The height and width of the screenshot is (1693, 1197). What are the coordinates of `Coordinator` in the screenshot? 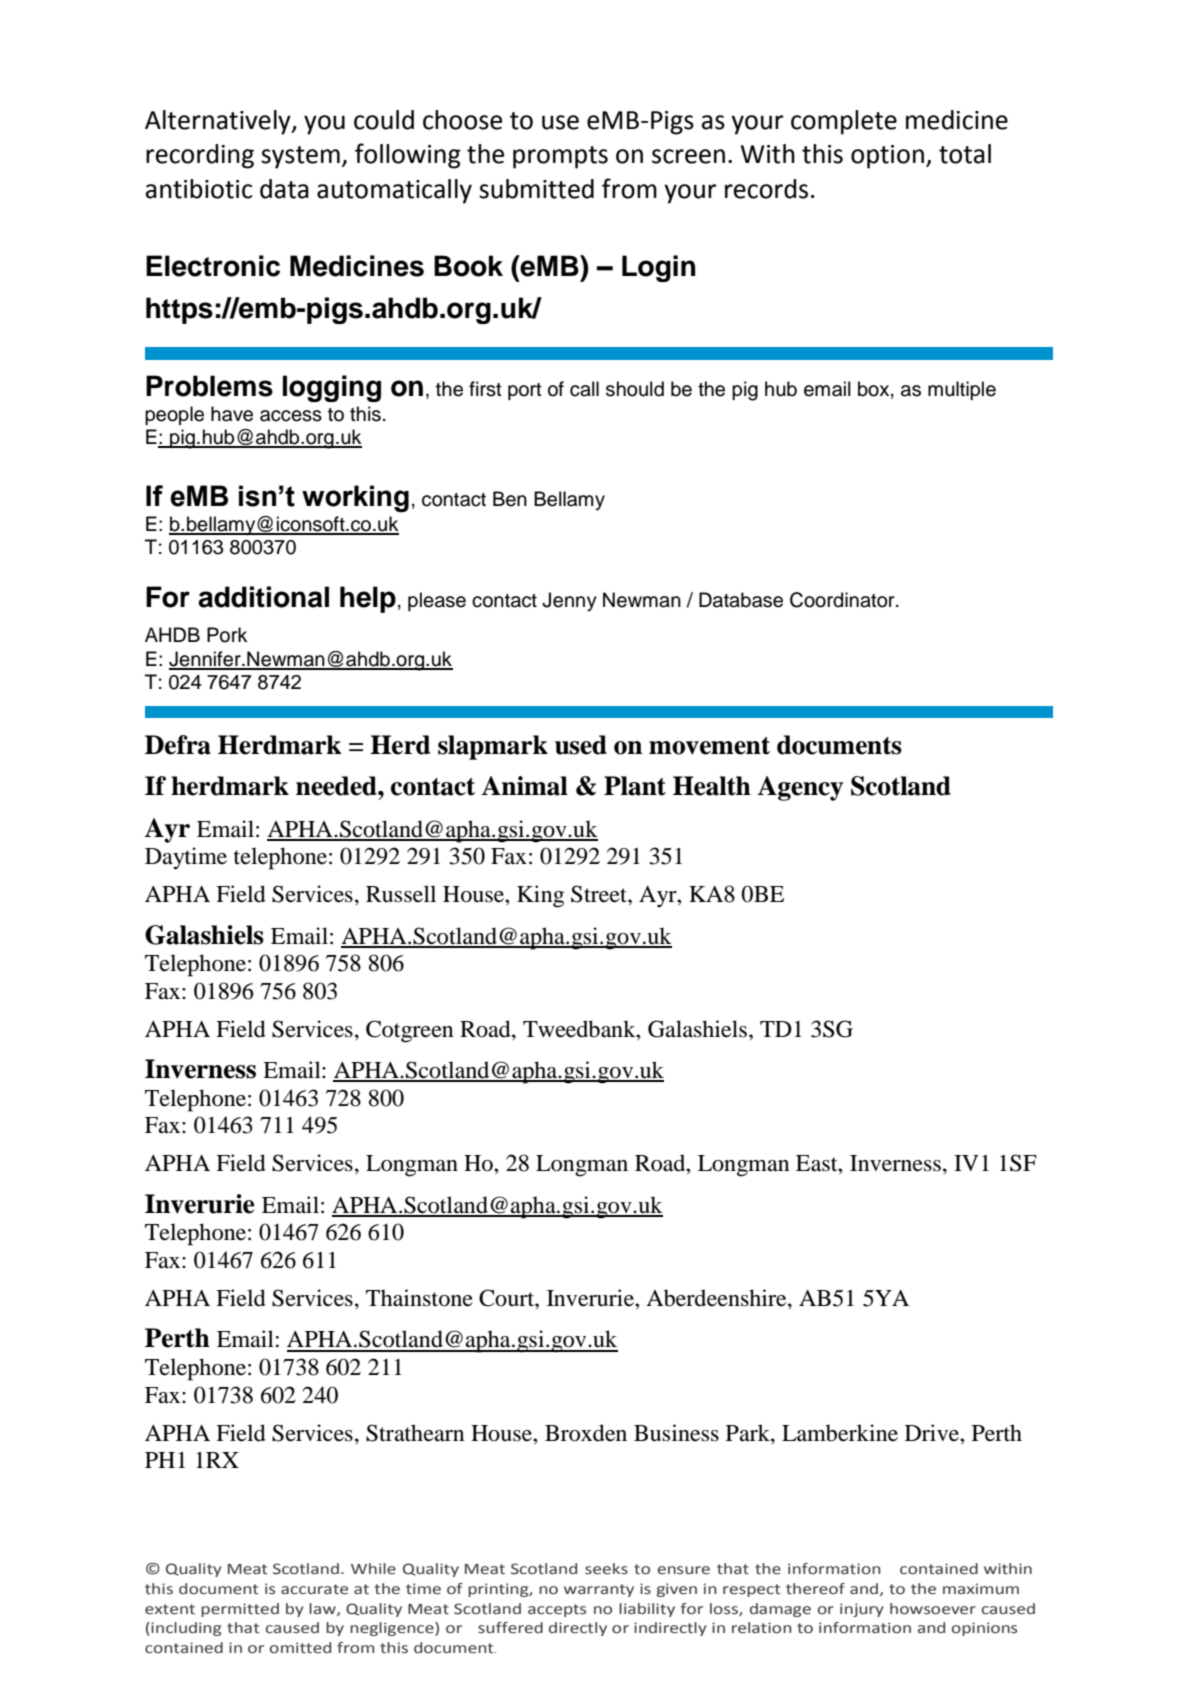 It's located at (843, 600).
